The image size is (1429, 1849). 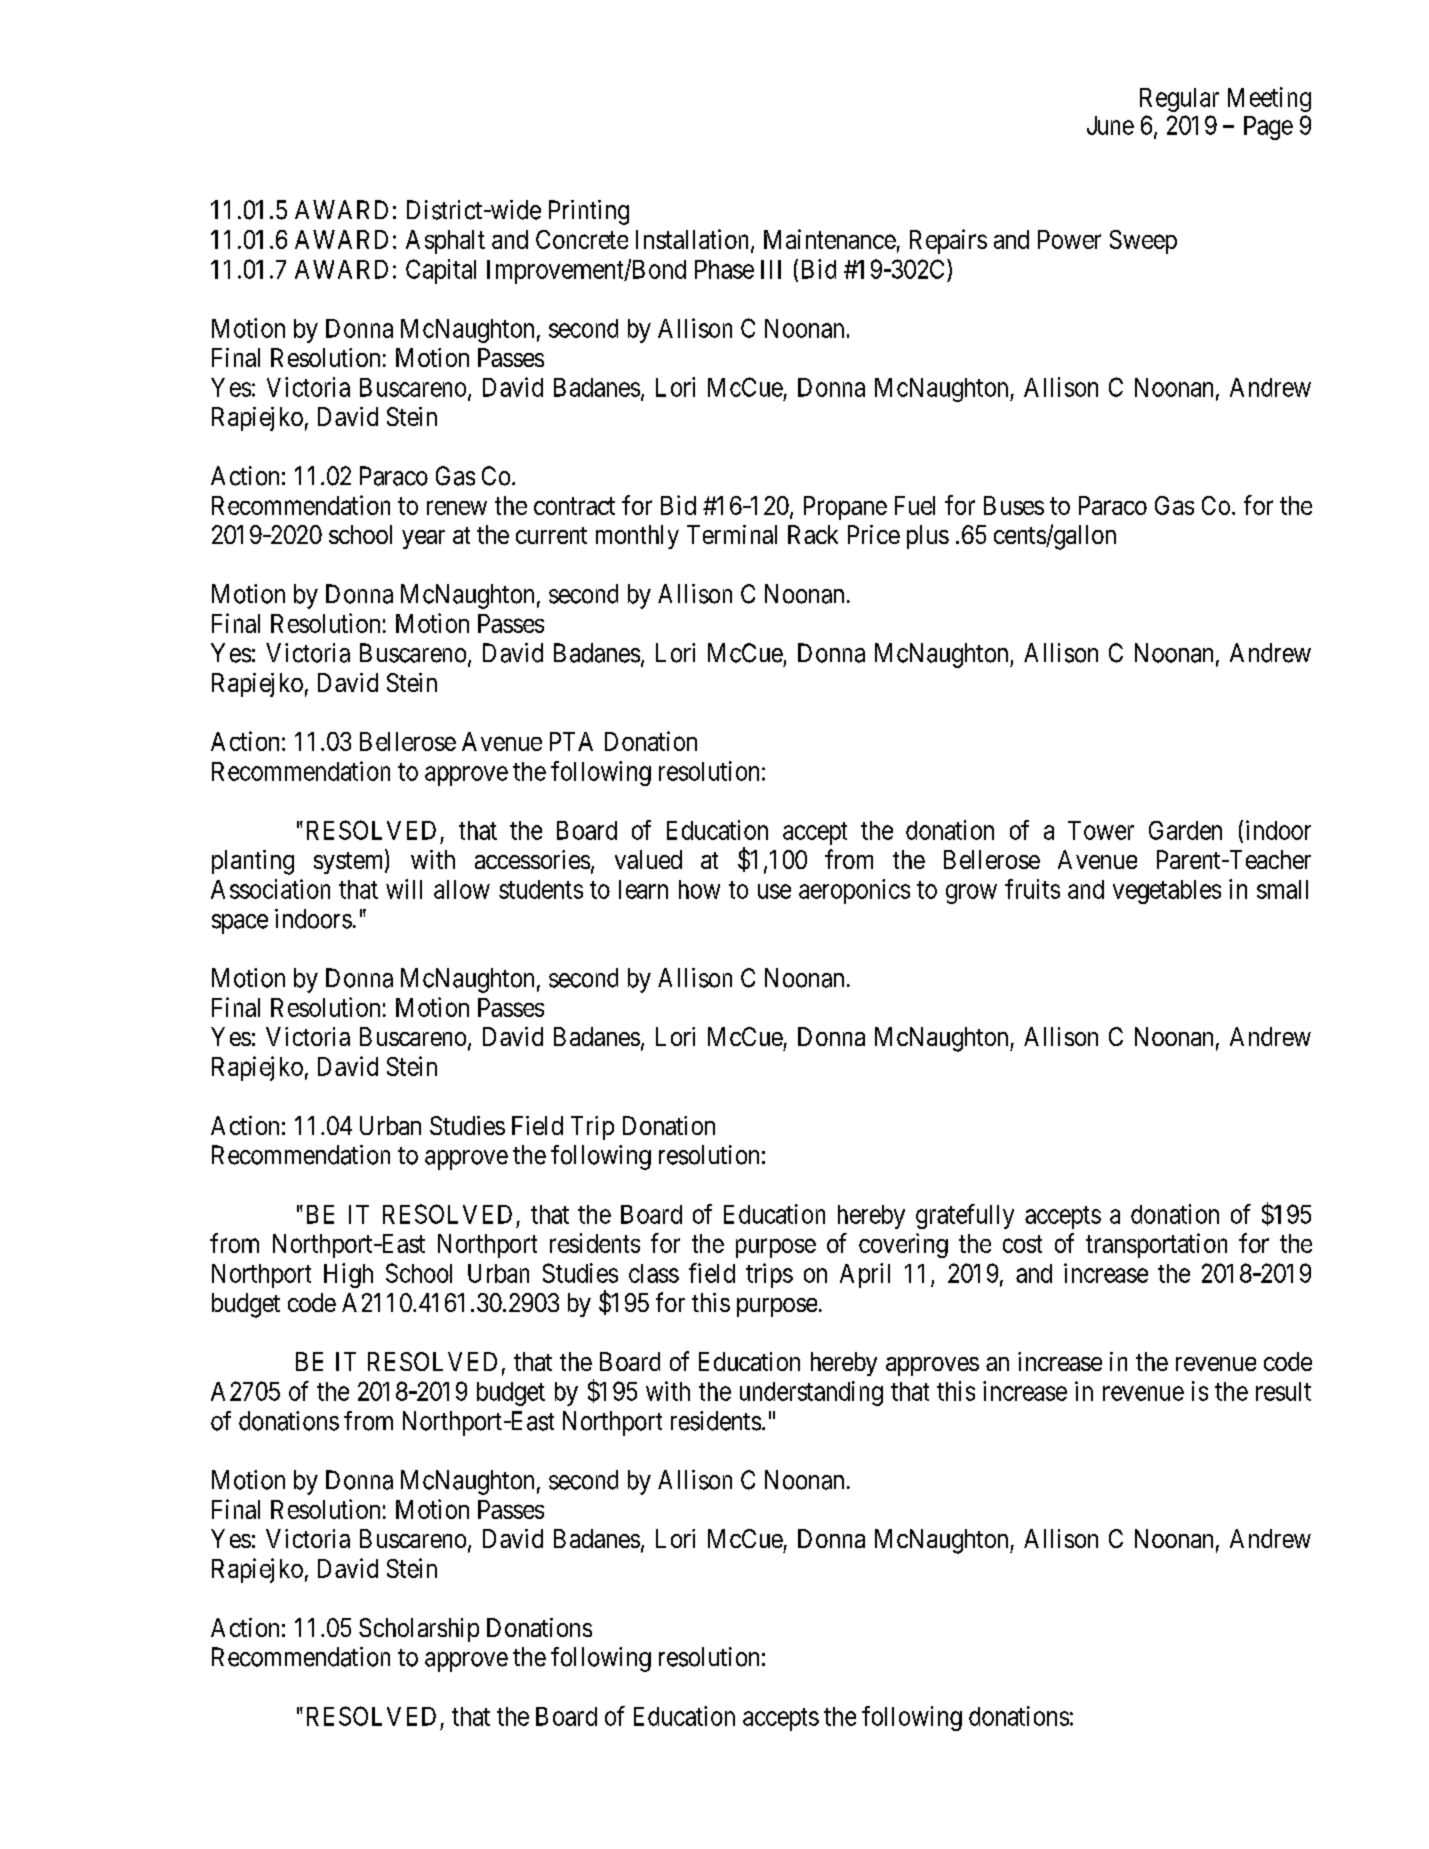 I want to click on Buses, so click(x=1014, y=505).
